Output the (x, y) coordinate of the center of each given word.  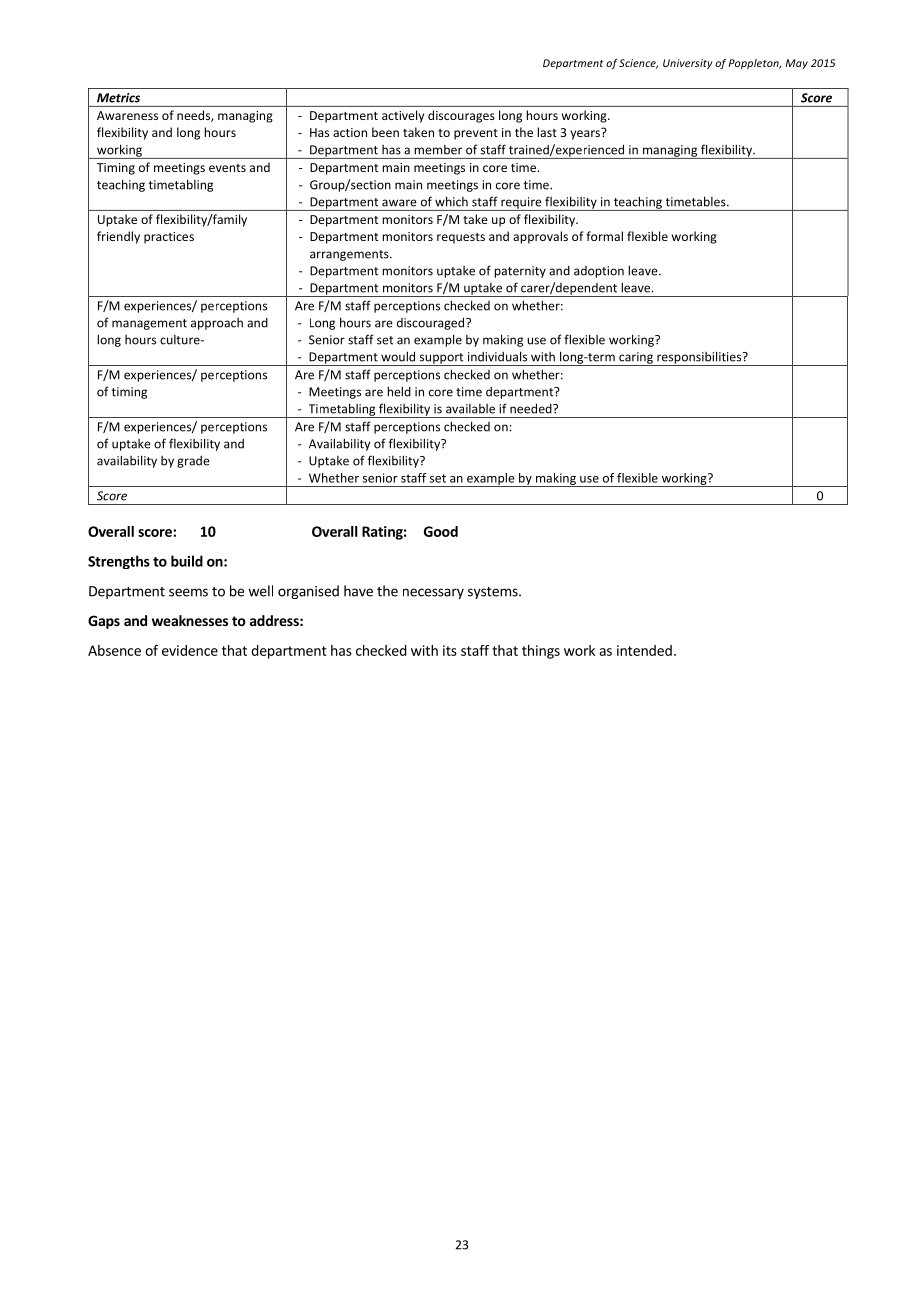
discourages (461, 116)
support (441, 359)
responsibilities (699, 358)
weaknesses (190, 620)
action (350, 132)
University (688, 64)
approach (217, 324)
